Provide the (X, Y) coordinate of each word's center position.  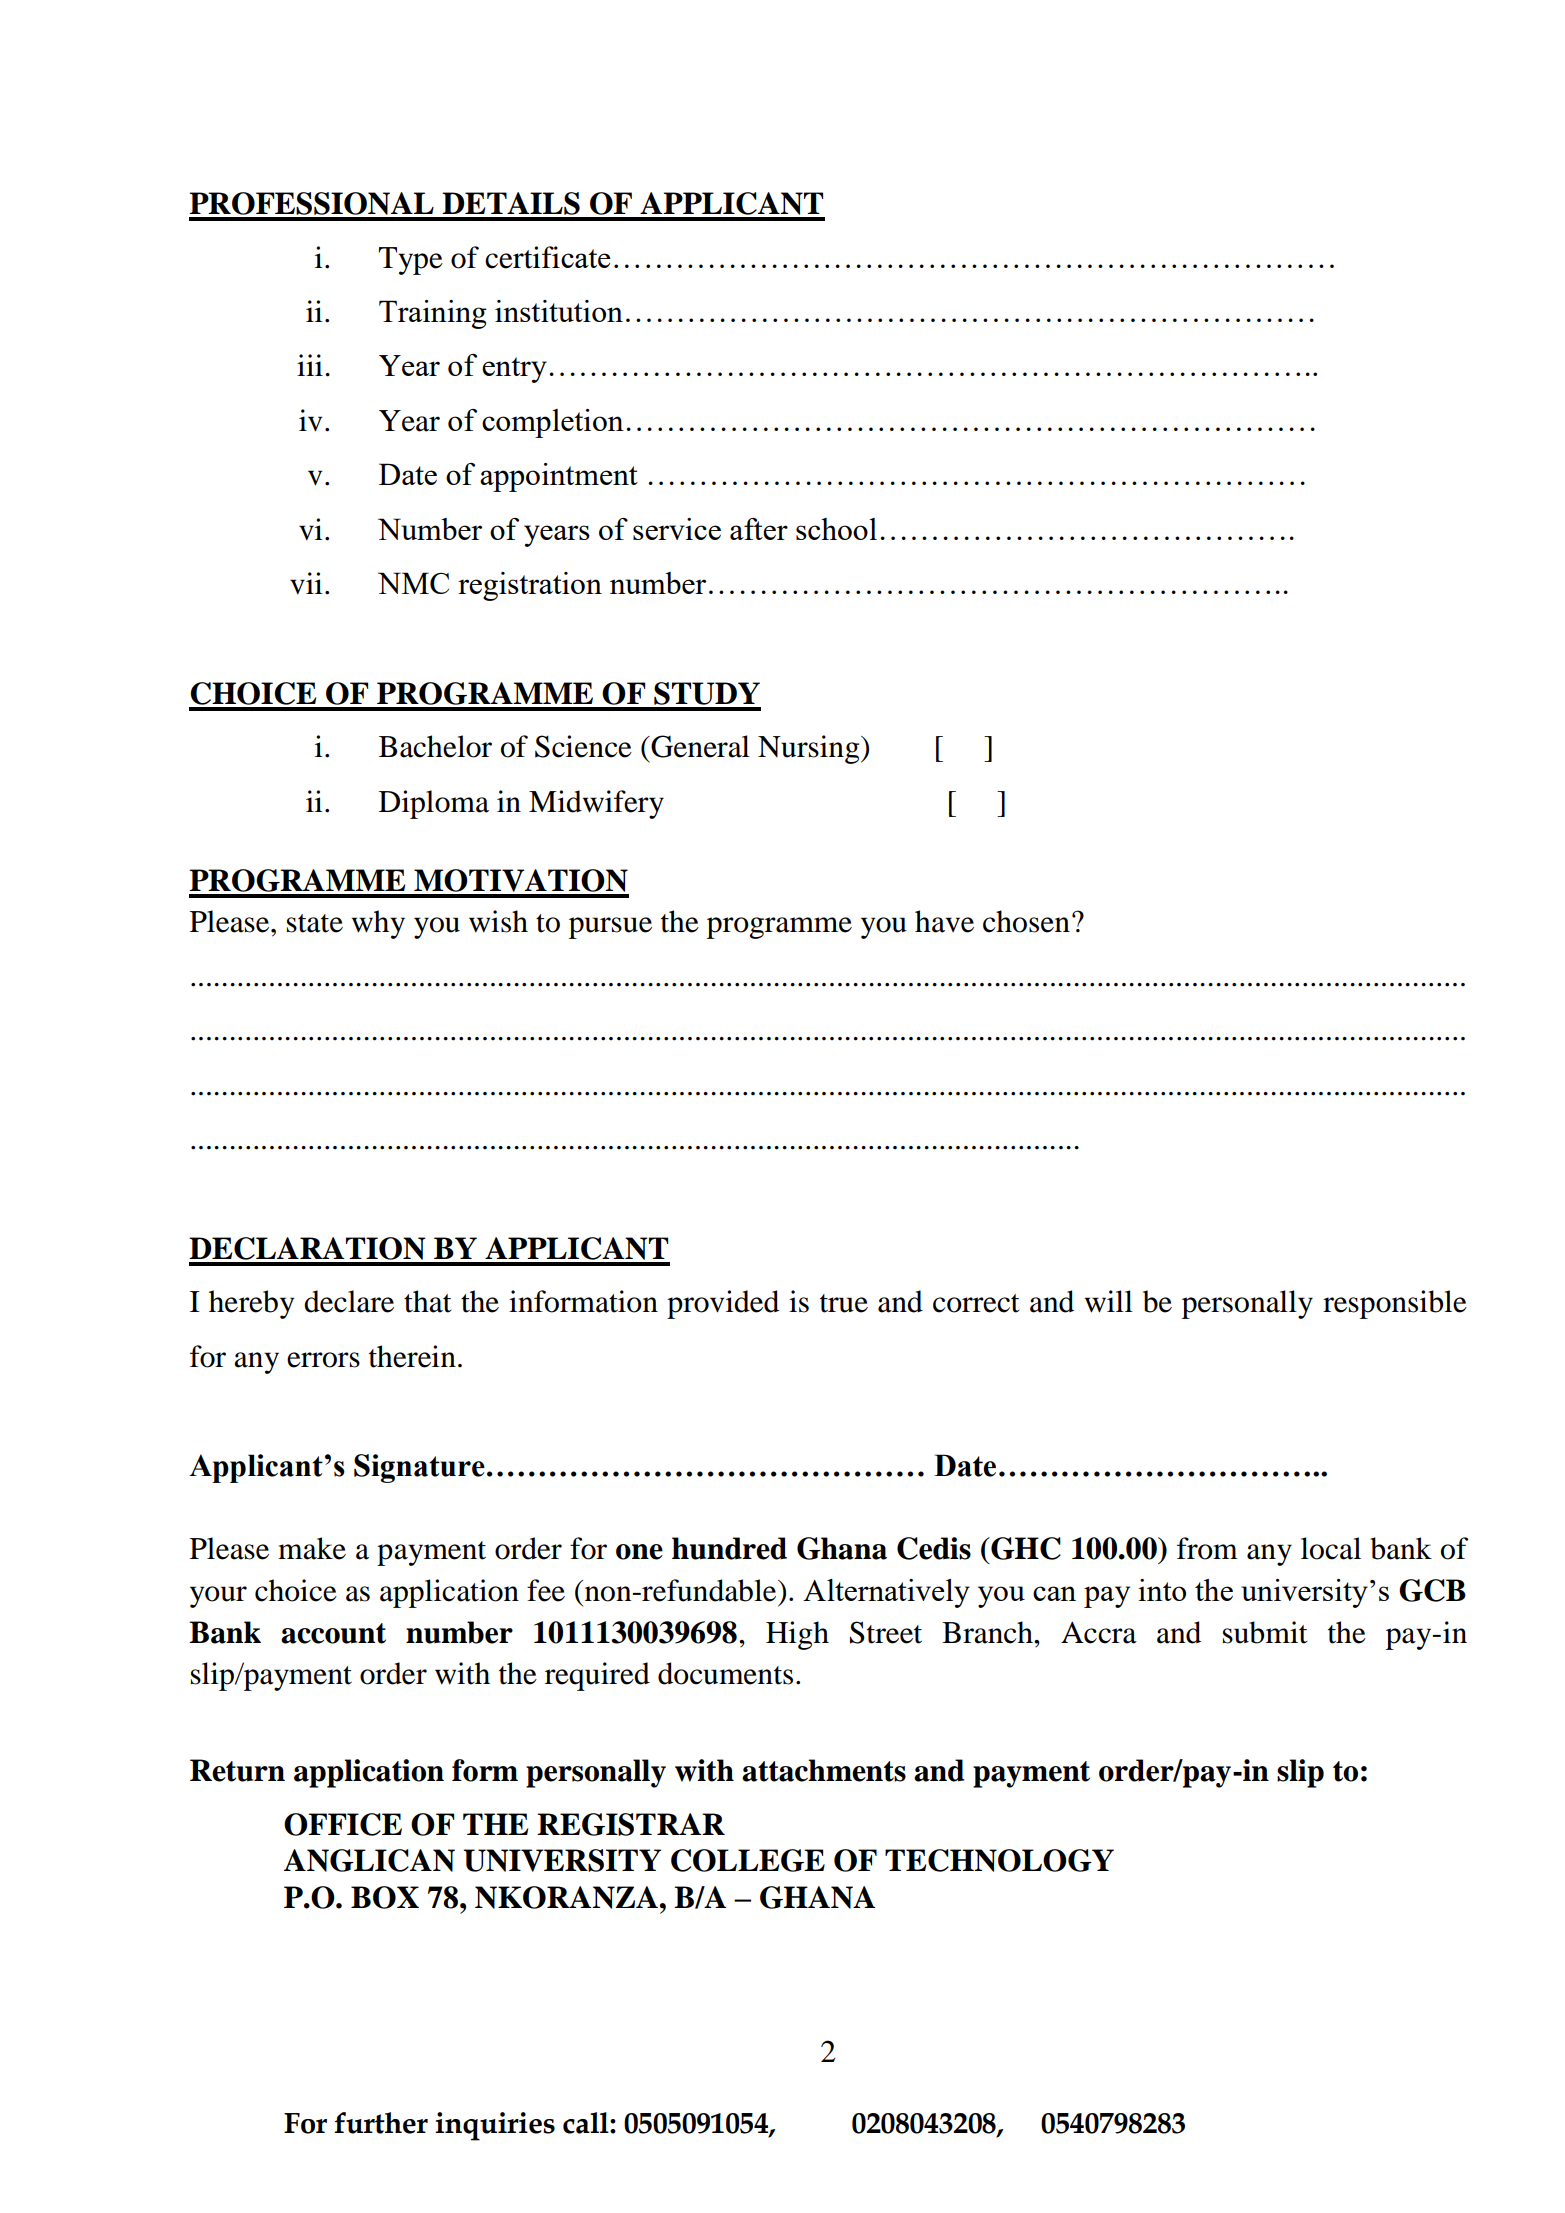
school (836, 529)
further (381, 2123)
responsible (1395, 1304)
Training (433, 314)
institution (559, 311)
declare (349, 1301)
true (844, 1303)
